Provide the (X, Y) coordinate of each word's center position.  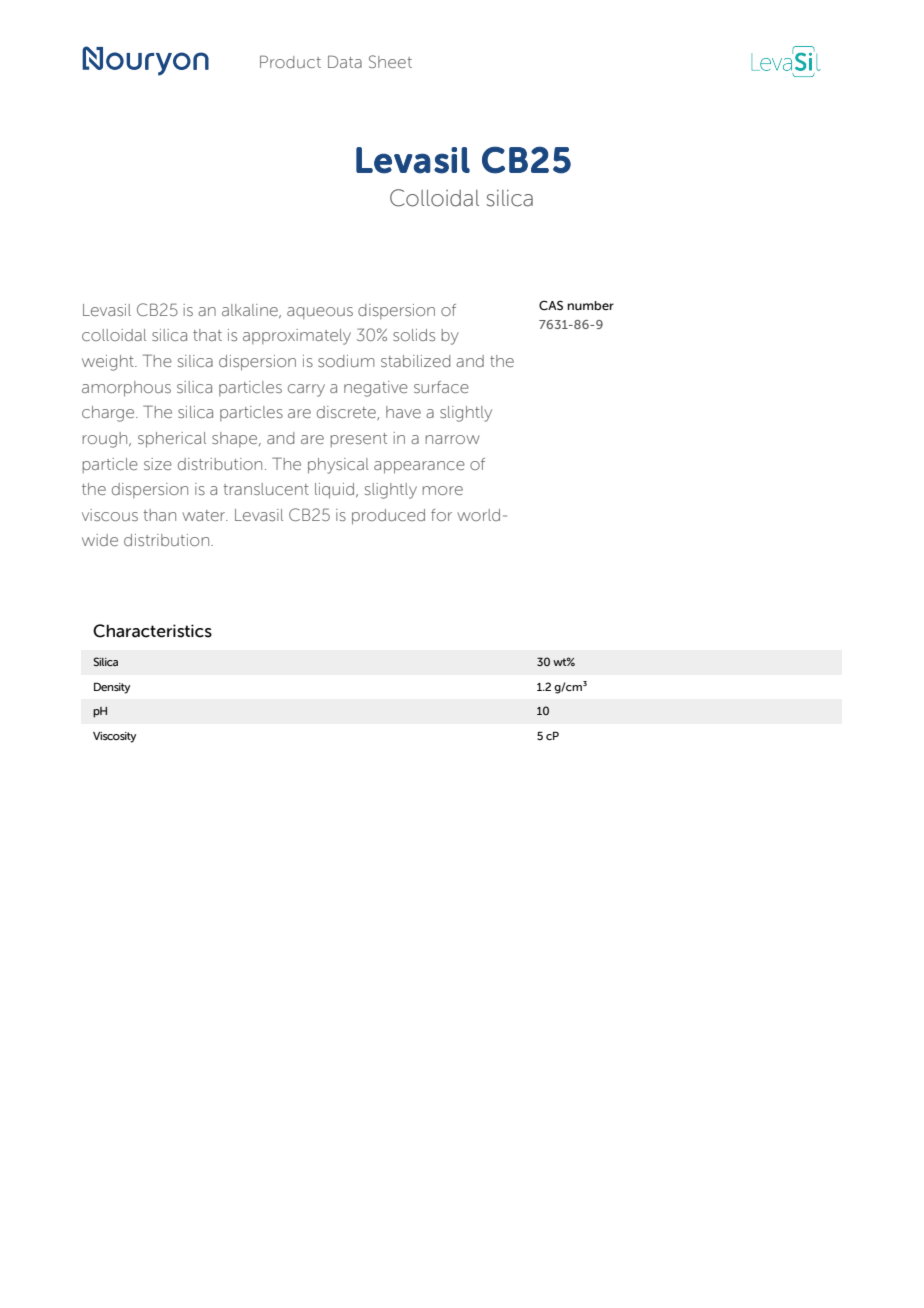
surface (441, 387)
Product (290, 61)
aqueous (320, 313)
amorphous (126, 389)
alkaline (251, 311)
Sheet (390, 61)
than (159, 515)
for (441, 515)
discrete (347, 413)
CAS (551, 305)
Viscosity (114, 737)
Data (345, 61)
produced (388, 517)
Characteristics (152, 631)
